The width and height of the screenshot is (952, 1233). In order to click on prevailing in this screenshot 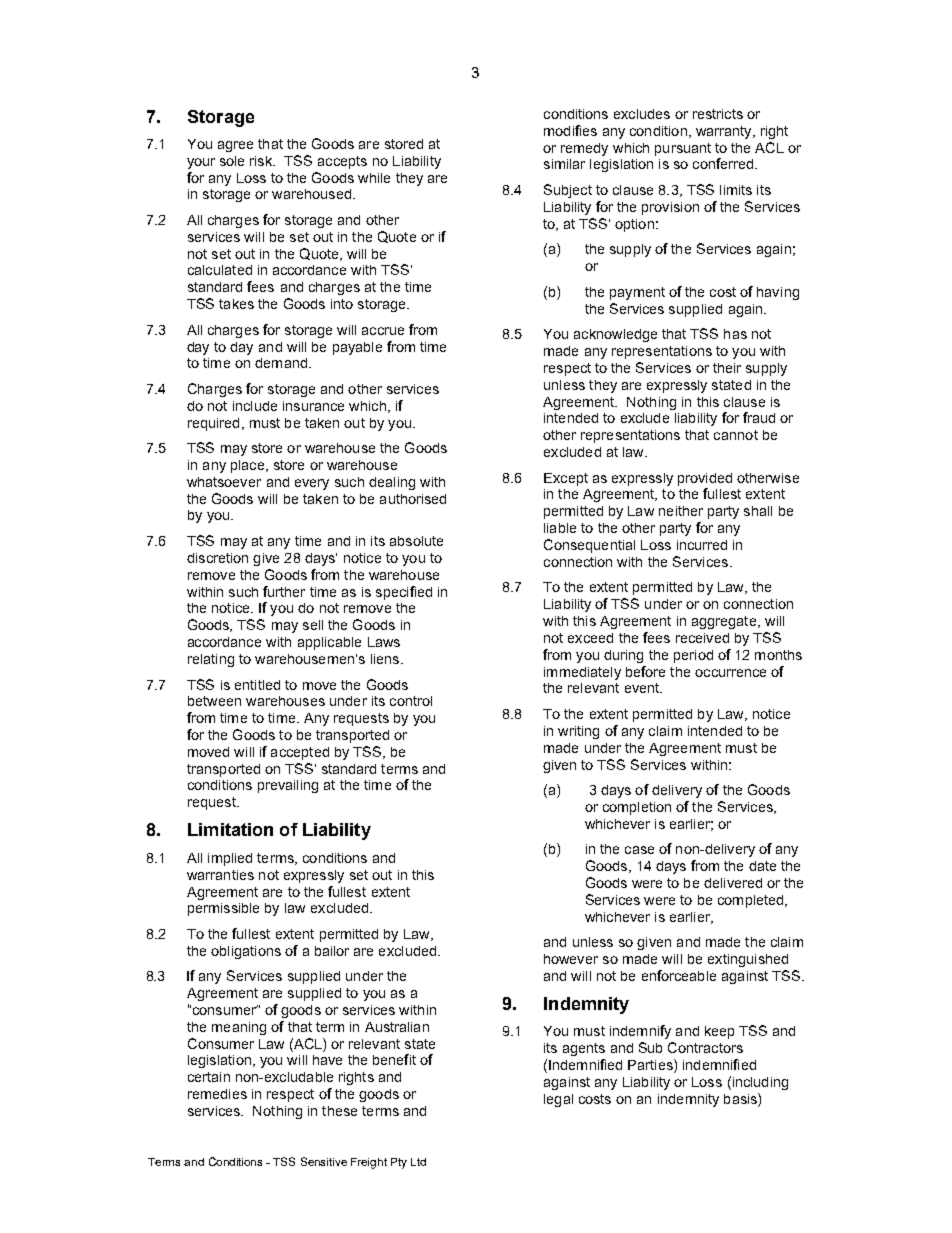, I will do `click(288, 786)`.
